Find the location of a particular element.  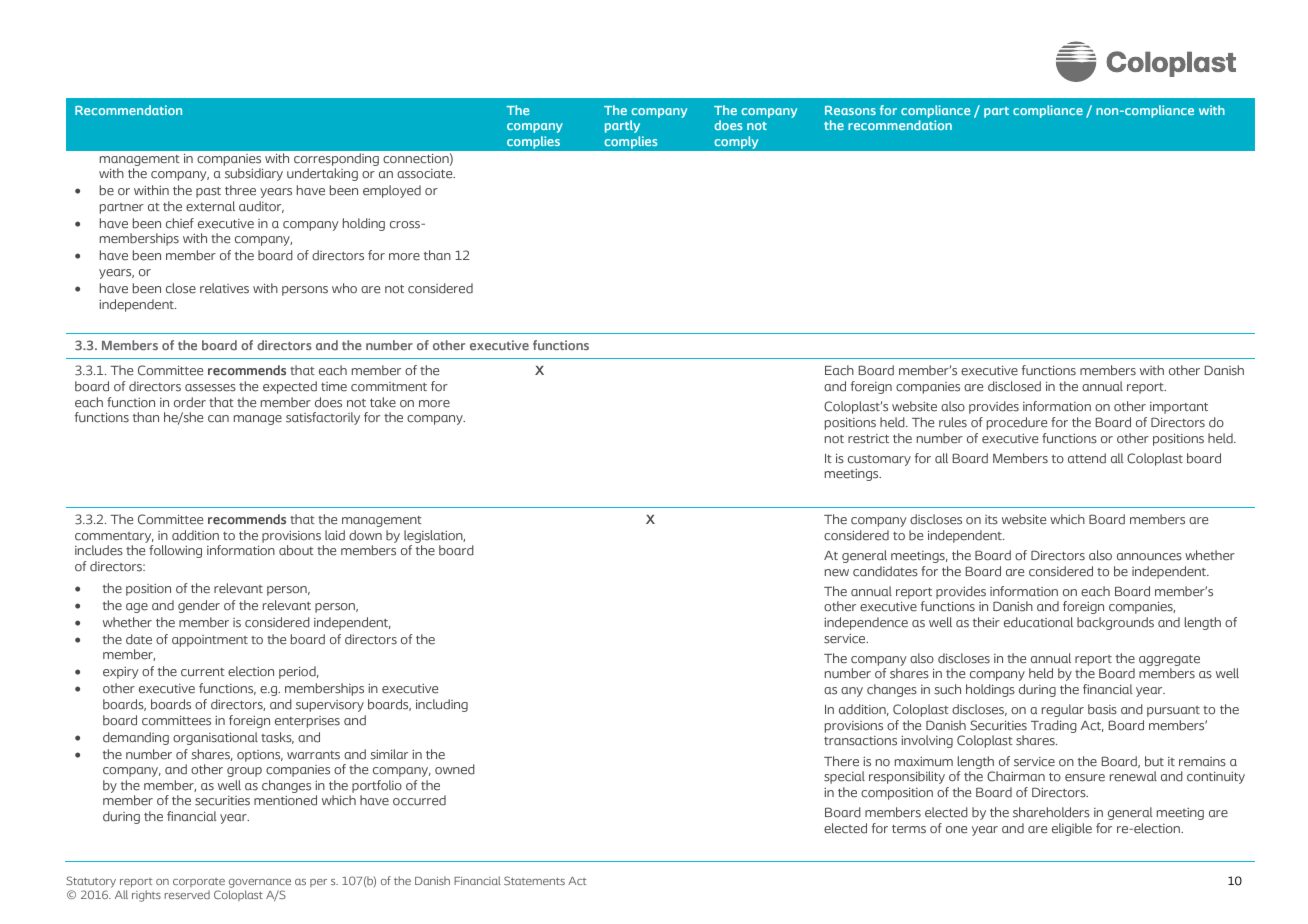

customary is located at coordinates (879, 462).
